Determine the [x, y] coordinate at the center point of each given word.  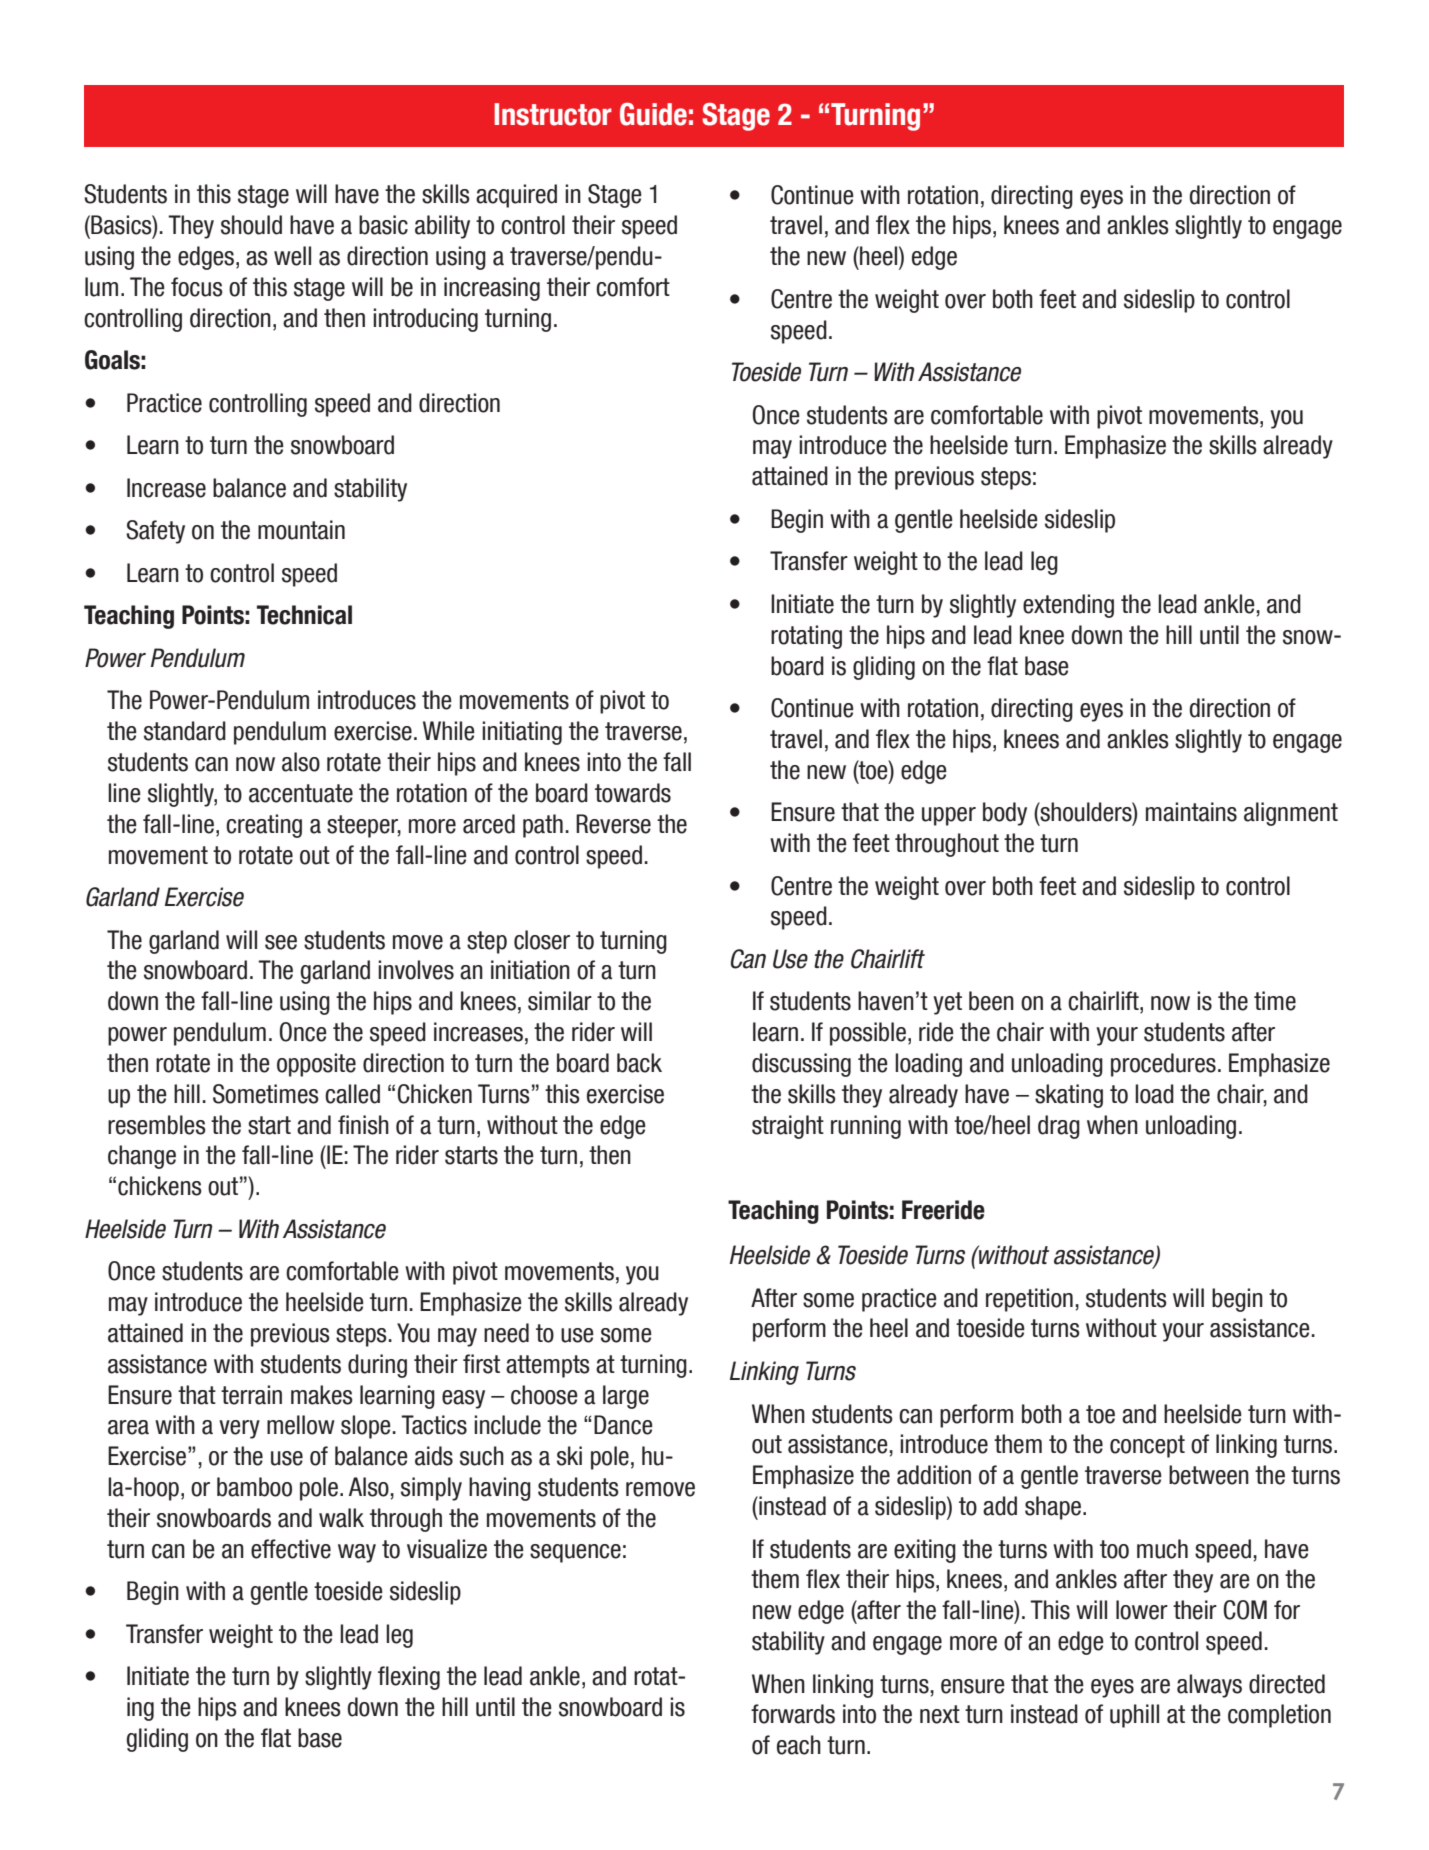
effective [291, 1549]
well [292, 256]
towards [633, 793]
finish [363, 1125]
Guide [653, 114]
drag [1059, 1127]
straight [788, 1127]
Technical [304, 615]
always [1209, 1686]
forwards [793, 1714]
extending [1068, 606]
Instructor [553, 114]
